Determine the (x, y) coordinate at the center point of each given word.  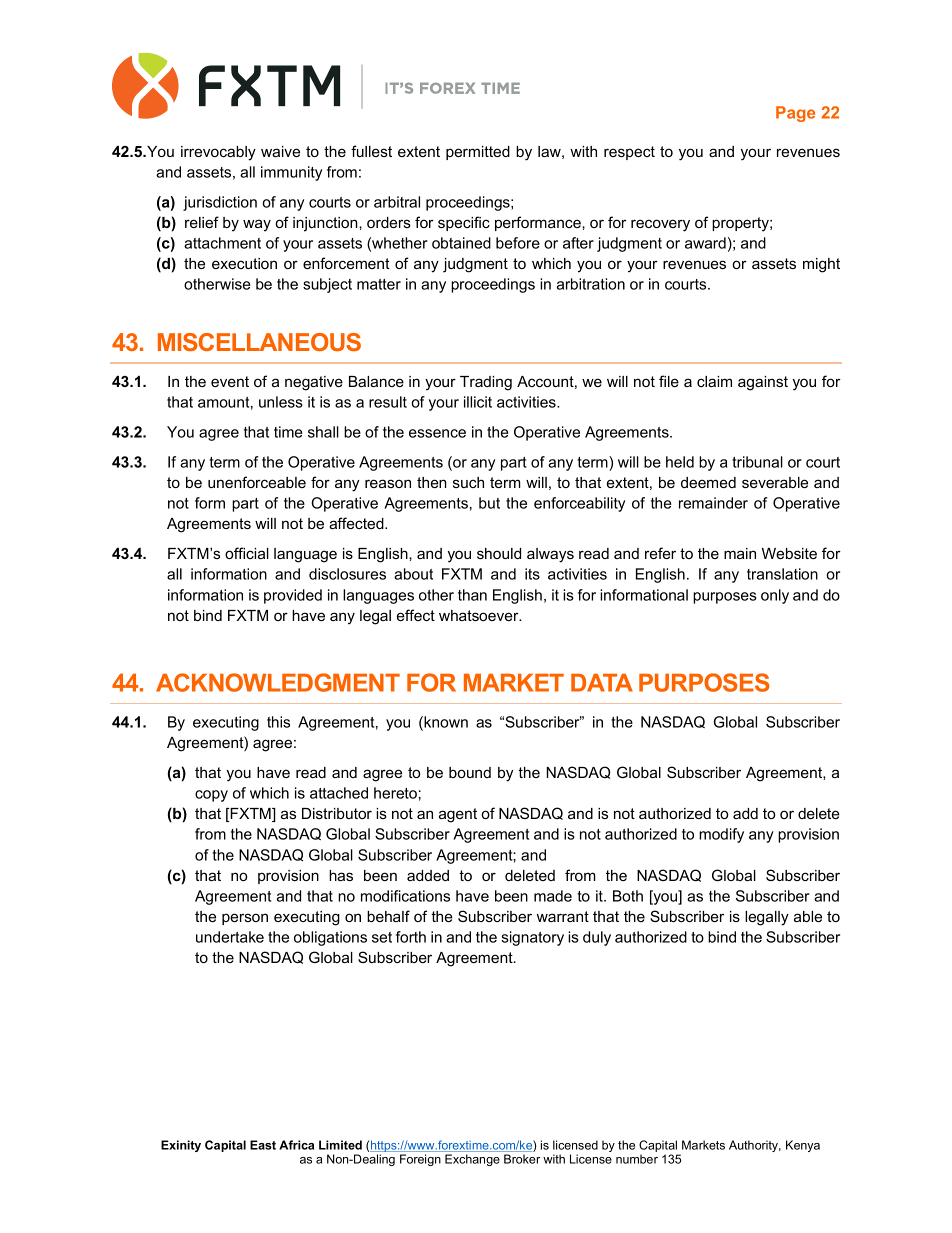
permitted (478, 153)
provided (293, 596)
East (263, 1145)
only (775, 596)
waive (280, 151)
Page (795, 114)
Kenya (803, 1146)
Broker (522, 1159)
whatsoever (480, 615)
